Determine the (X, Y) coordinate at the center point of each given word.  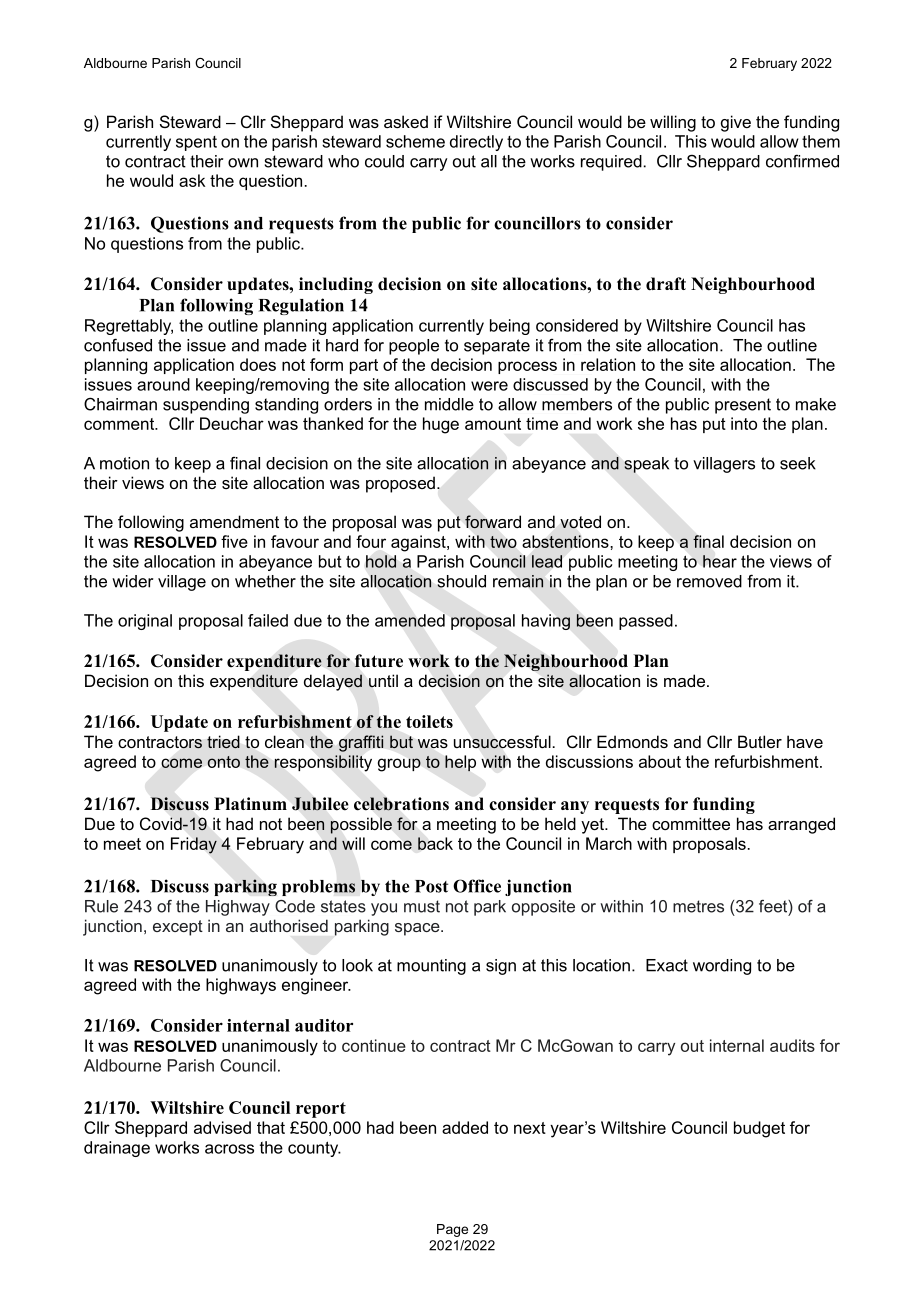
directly (476, 143)
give (736, 123)
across (229, 1149)
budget (759, 1129)
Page (452, 1230)
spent (196, 143)
